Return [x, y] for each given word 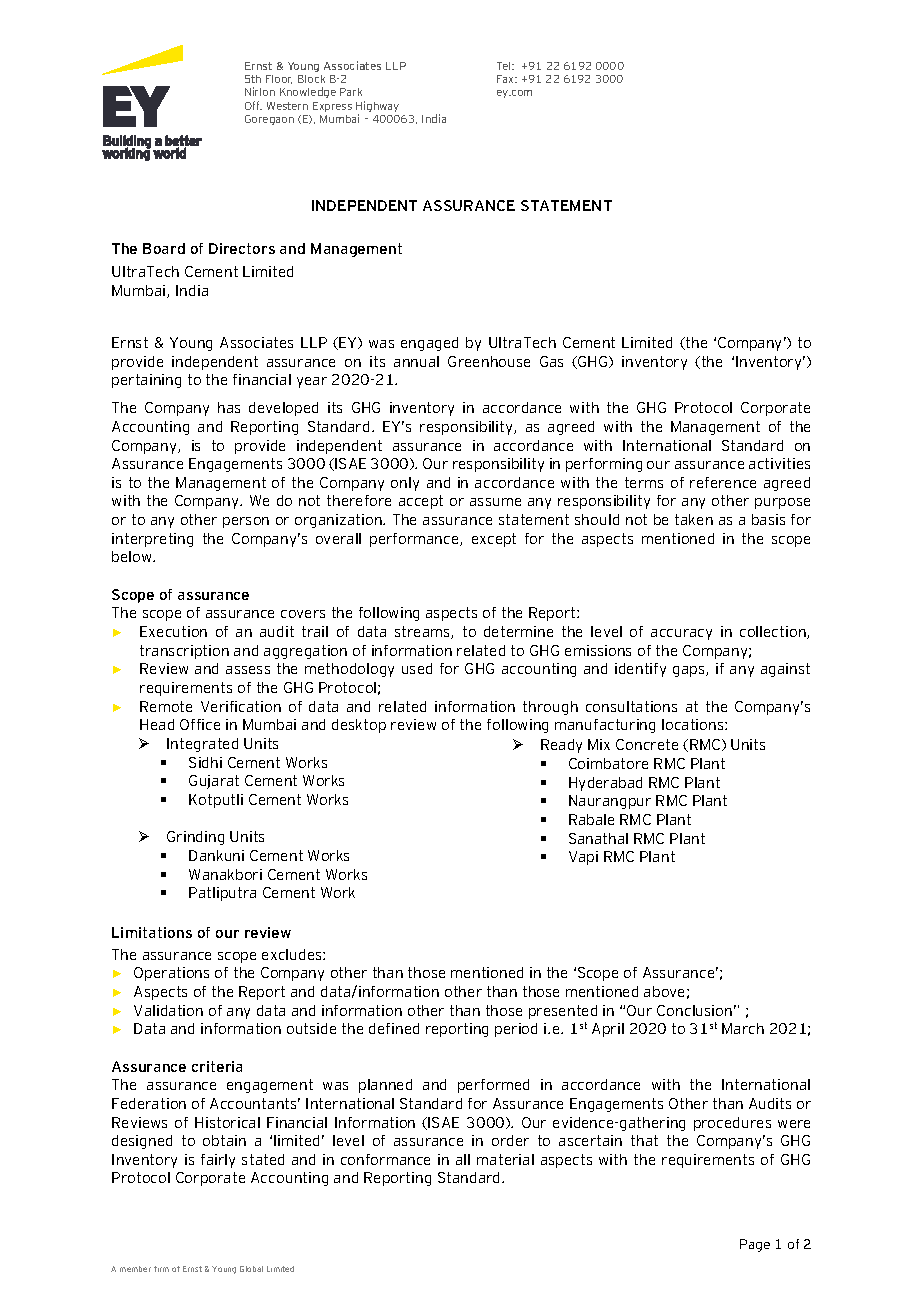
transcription [184, 652]
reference [723, 482]
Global [251, 1269]
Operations [171, 974]
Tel [505, 66]
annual [416, 361]
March [743, 1028]
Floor [279, 79]
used [417, 668]
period [516, 1030]
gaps [690, 671]
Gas [551, 361]
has [229, 407]
